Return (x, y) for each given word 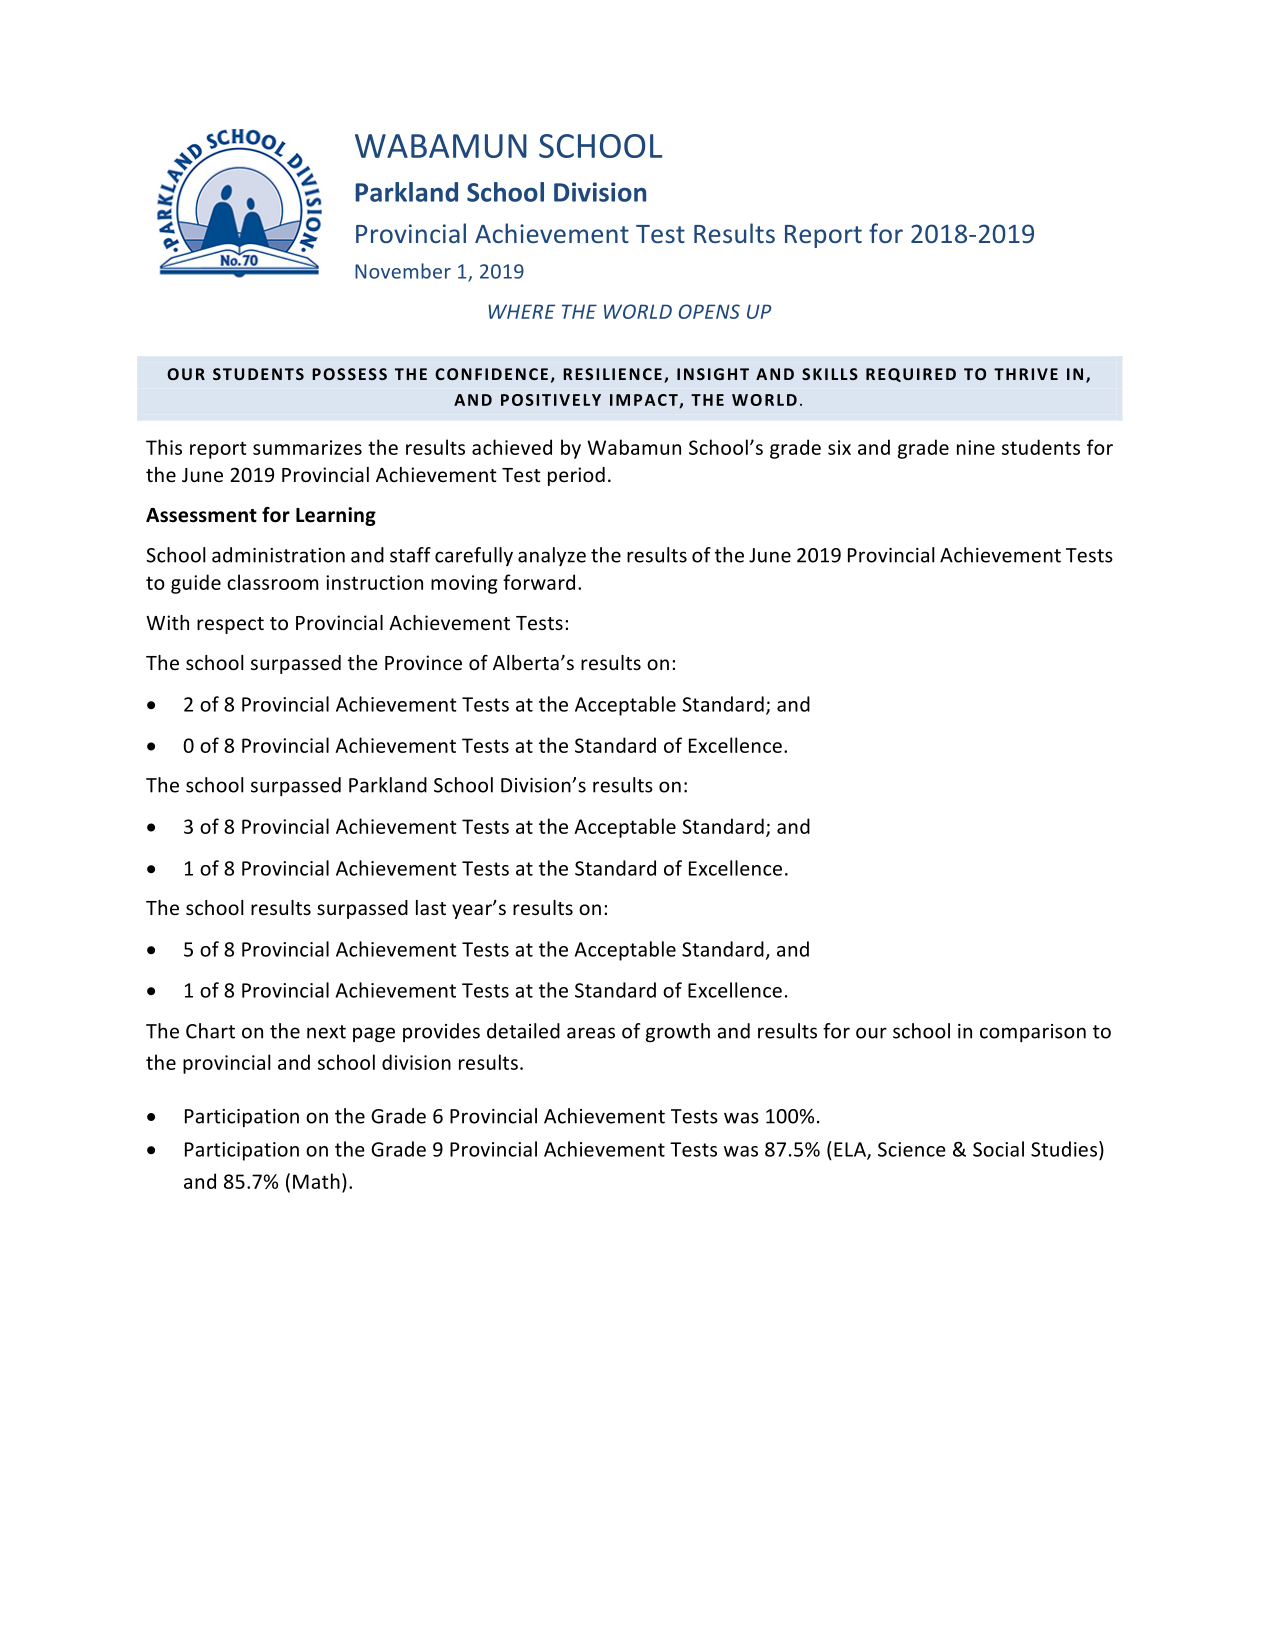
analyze (552, 556)
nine (976, 447)
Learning (336, 516)
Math (316, 1181)
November (403, 271)
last (431, 907)
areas (591, 1033)
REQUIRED (911, 375)
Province (423, 662)
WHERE (521, 311)
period (576, 476)
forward (539, 582)
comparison (1033, 1033)
